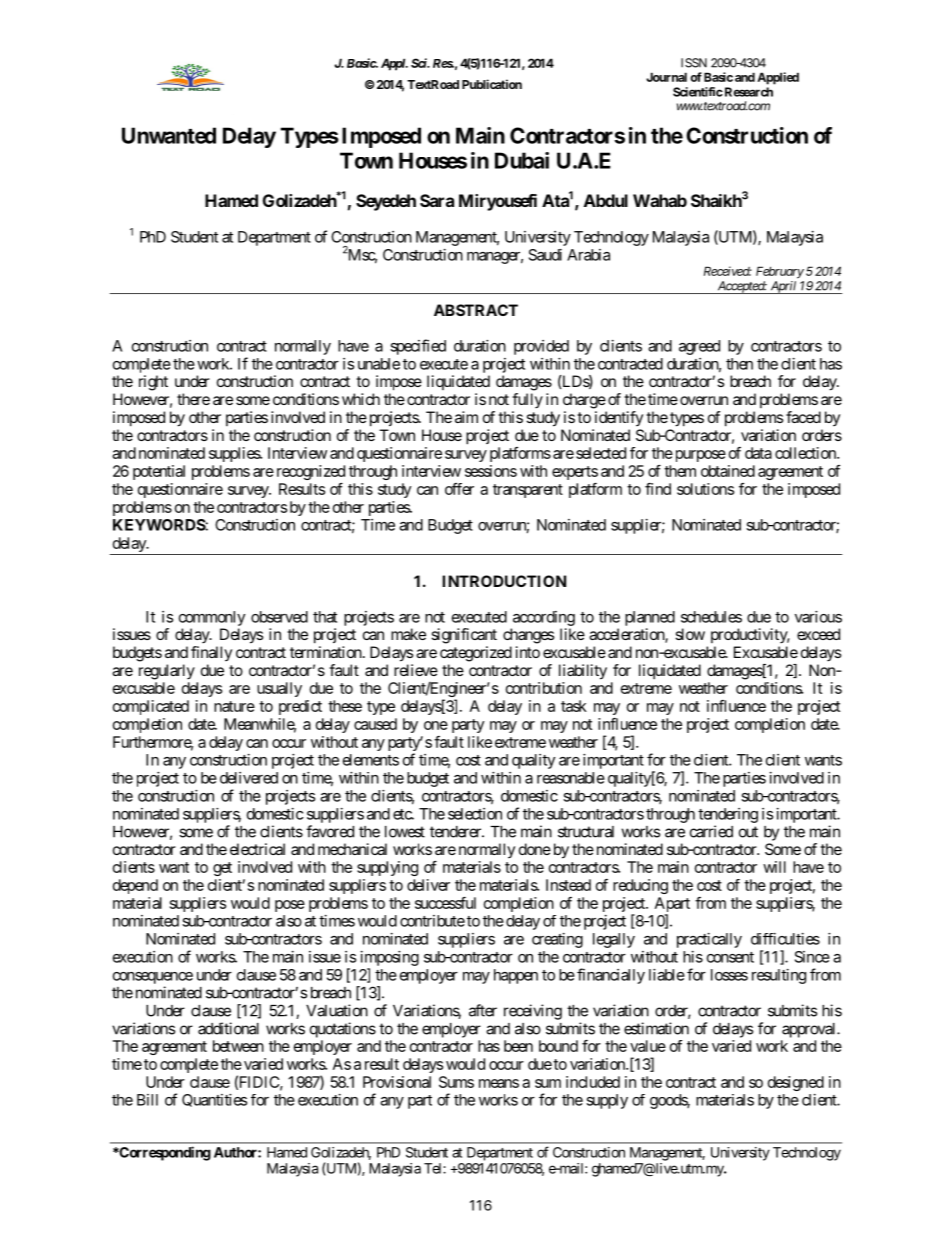  What do you see at coordinates (464, 636) in the screenshot?
I see `significant` at bounding box center [464, 636].
